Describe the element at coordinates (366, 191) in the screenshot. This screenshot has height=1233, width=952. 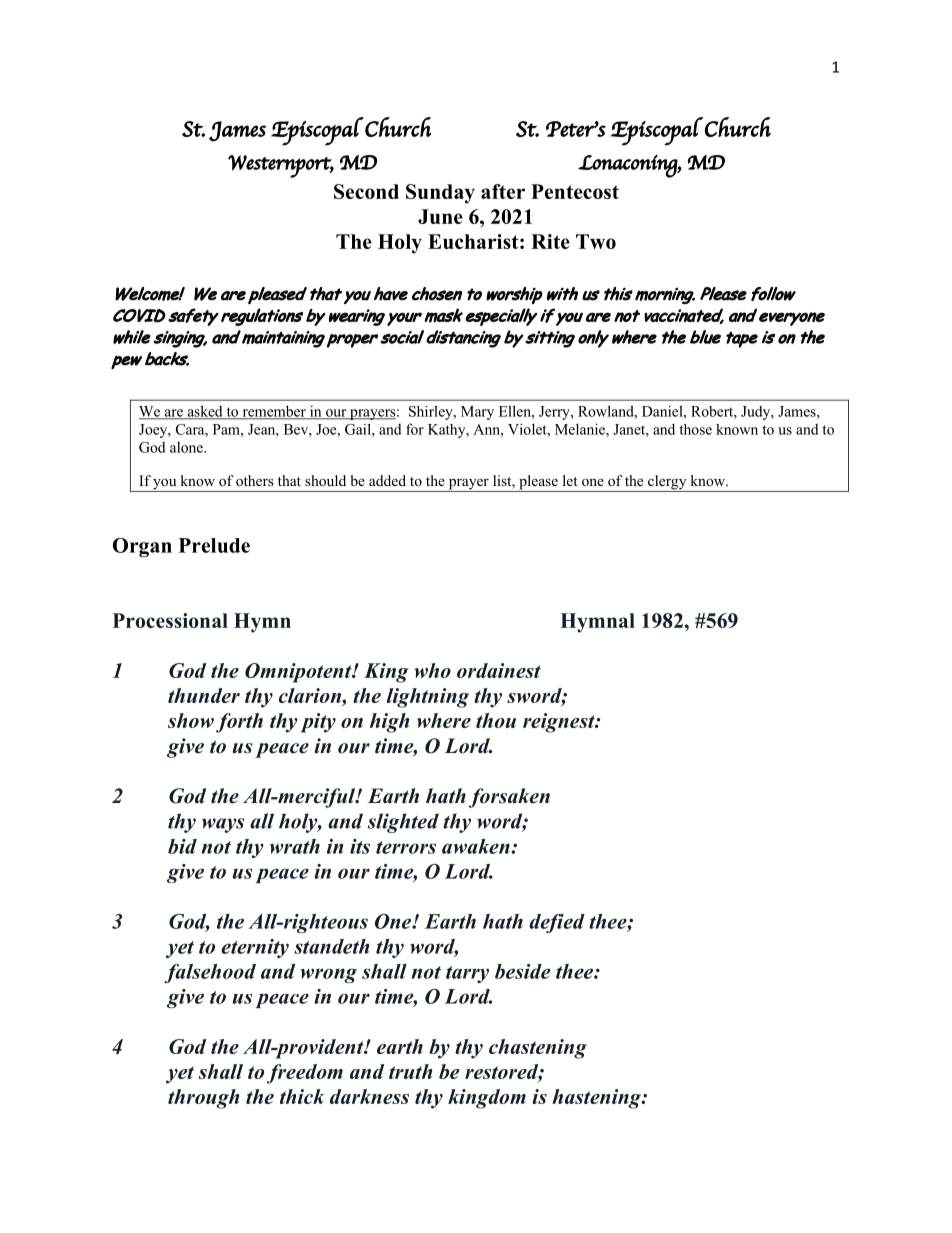
I see `Second` at that location.
